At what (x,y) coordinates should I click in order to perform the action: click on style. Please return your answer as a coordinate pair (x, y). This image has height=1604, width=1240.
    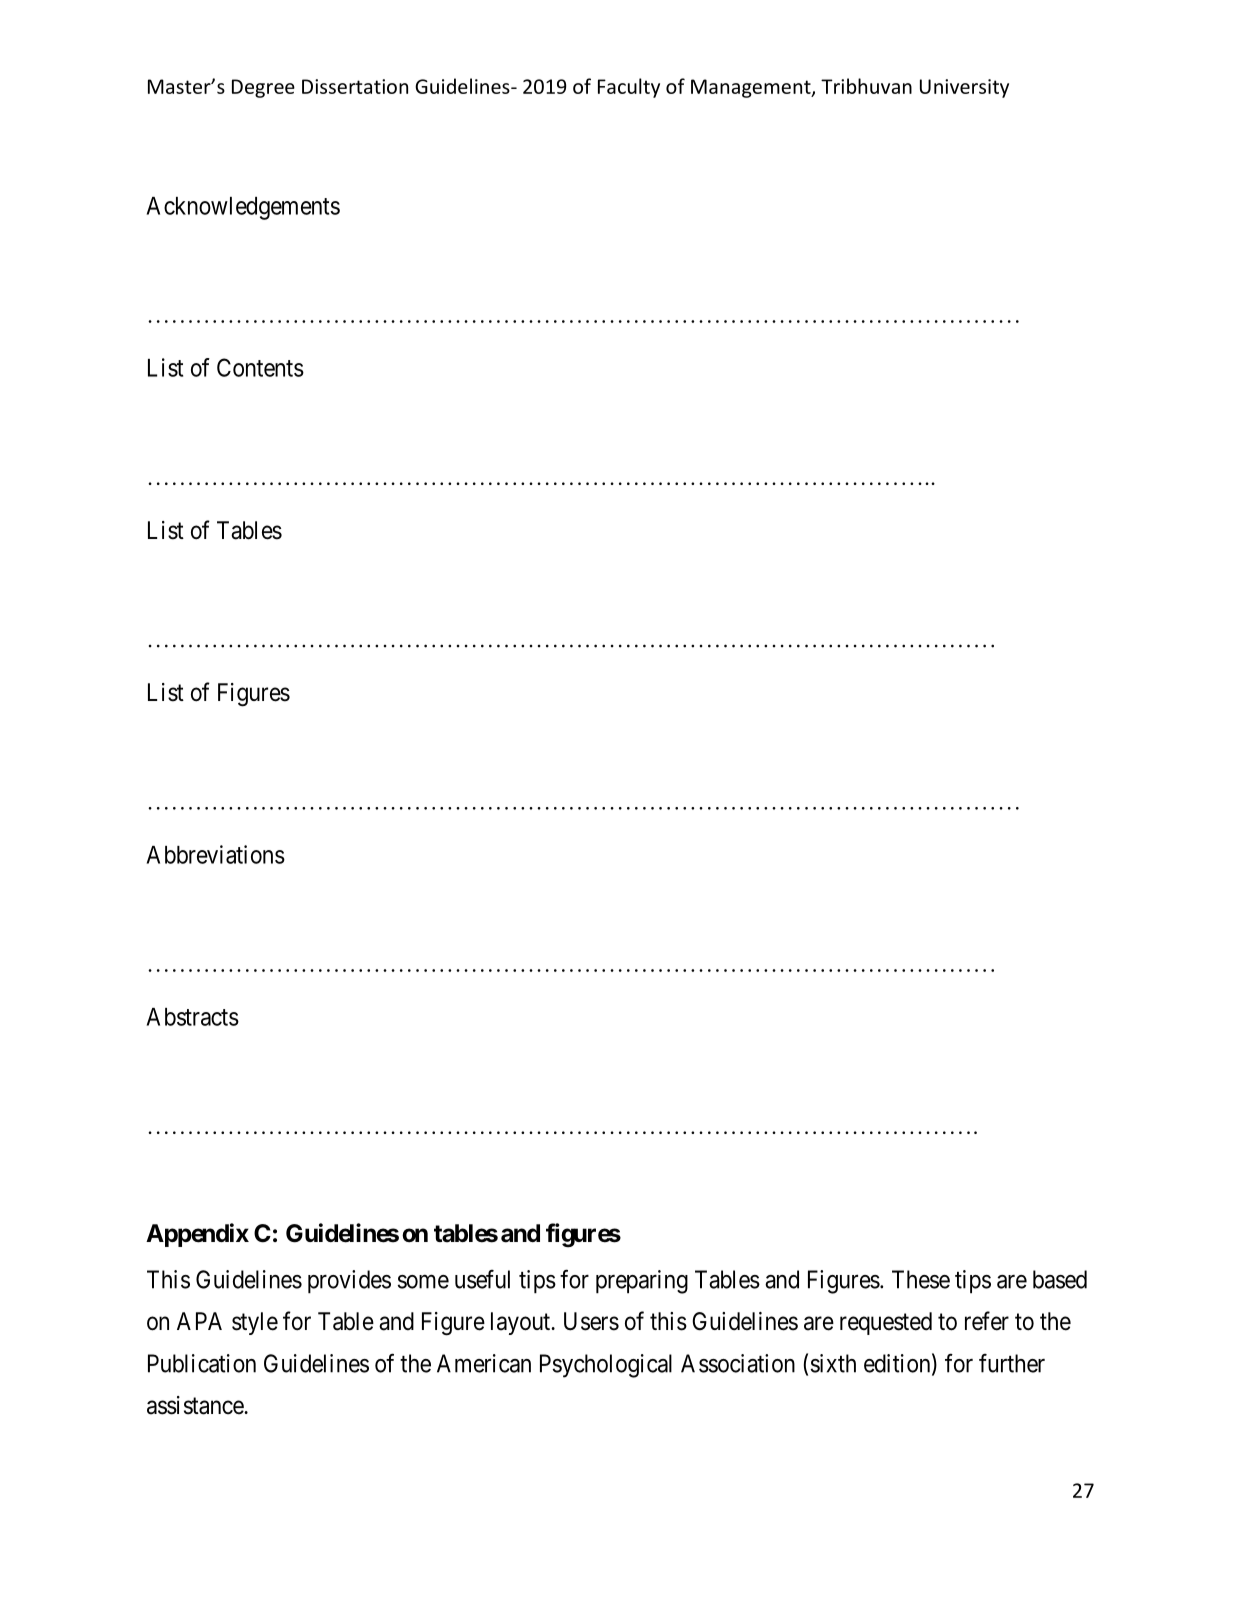
    Looking at the image, I should click on (255, 1323).
